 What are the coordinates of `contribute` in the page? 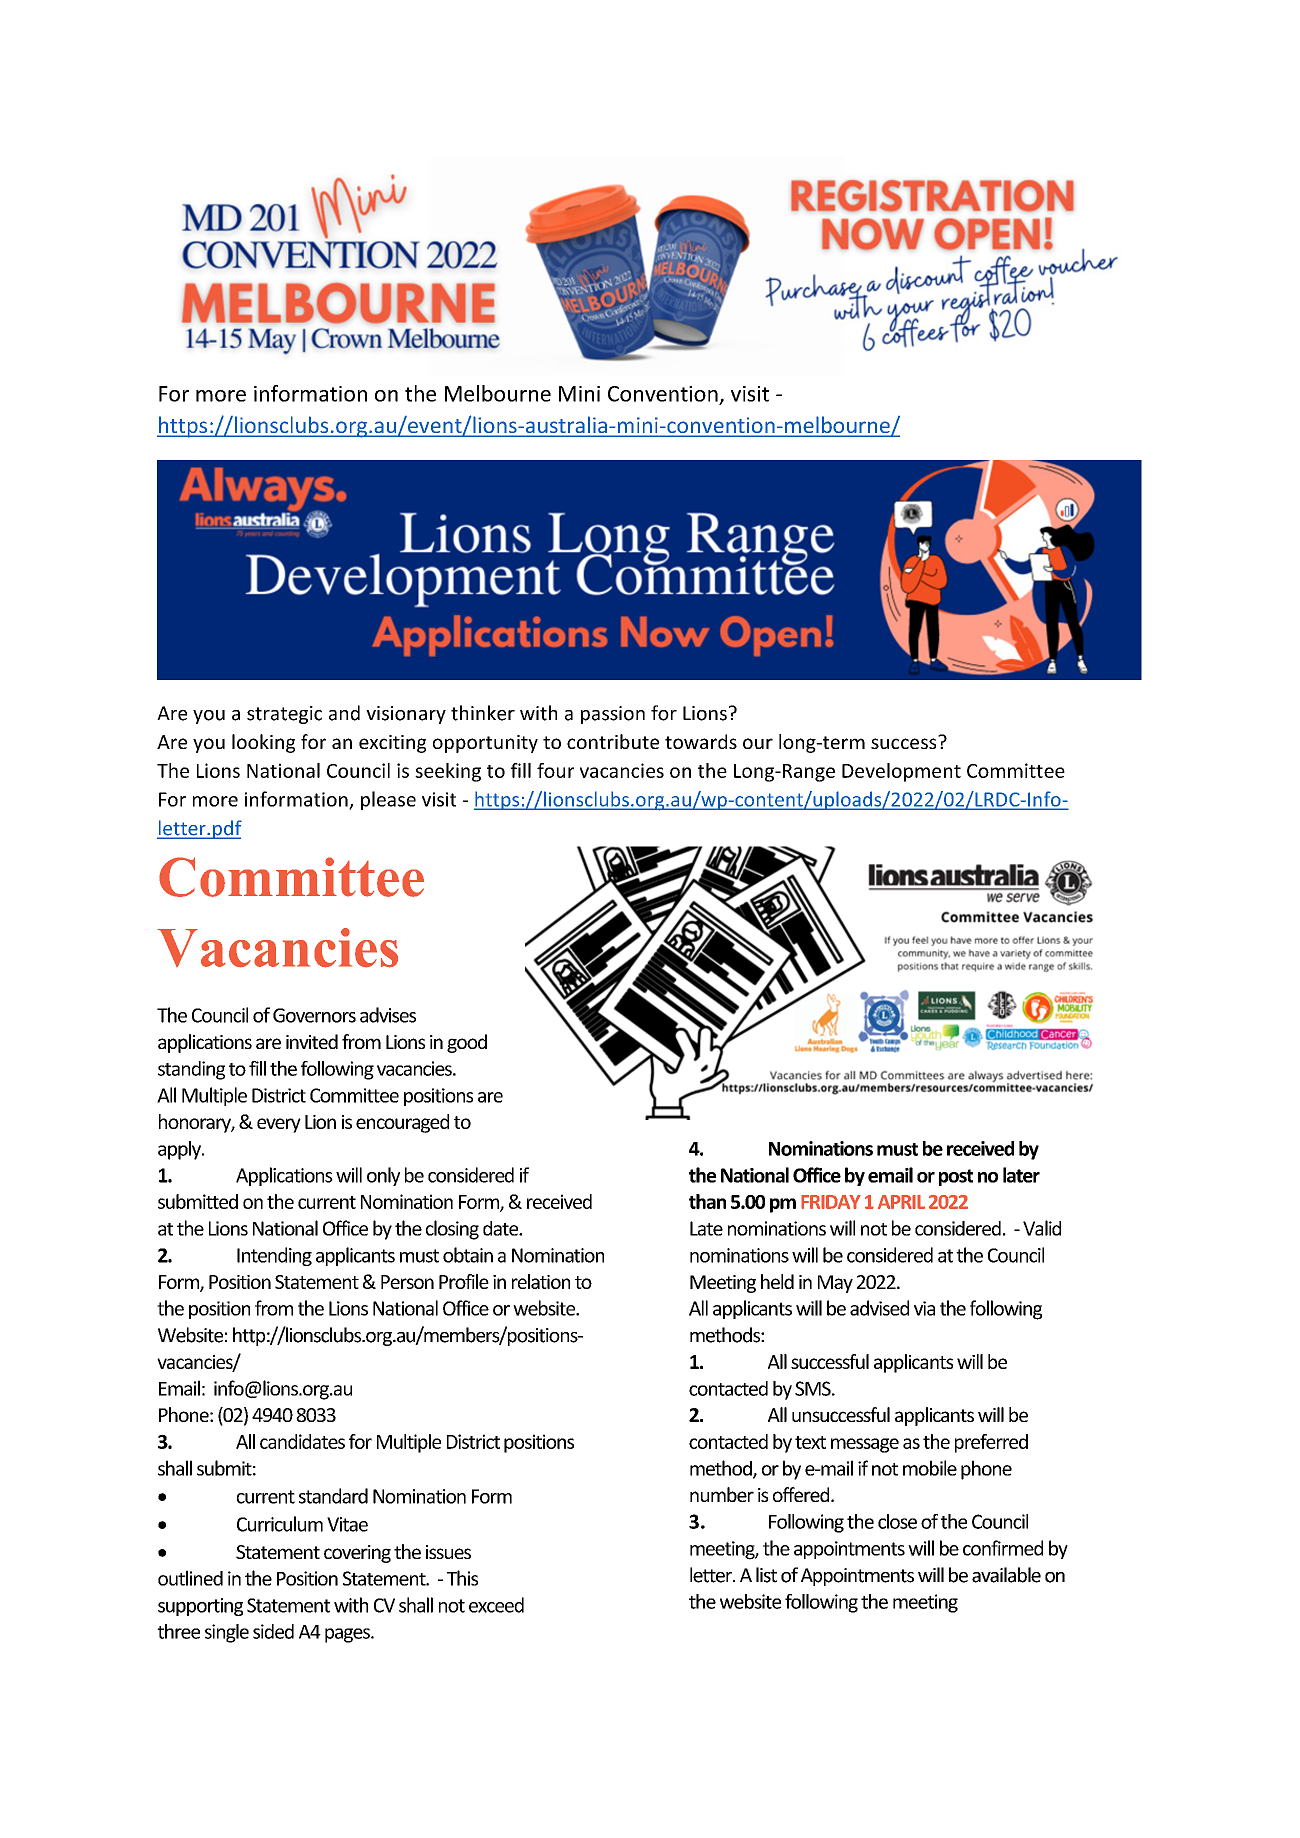 It's located at (613, 741).
